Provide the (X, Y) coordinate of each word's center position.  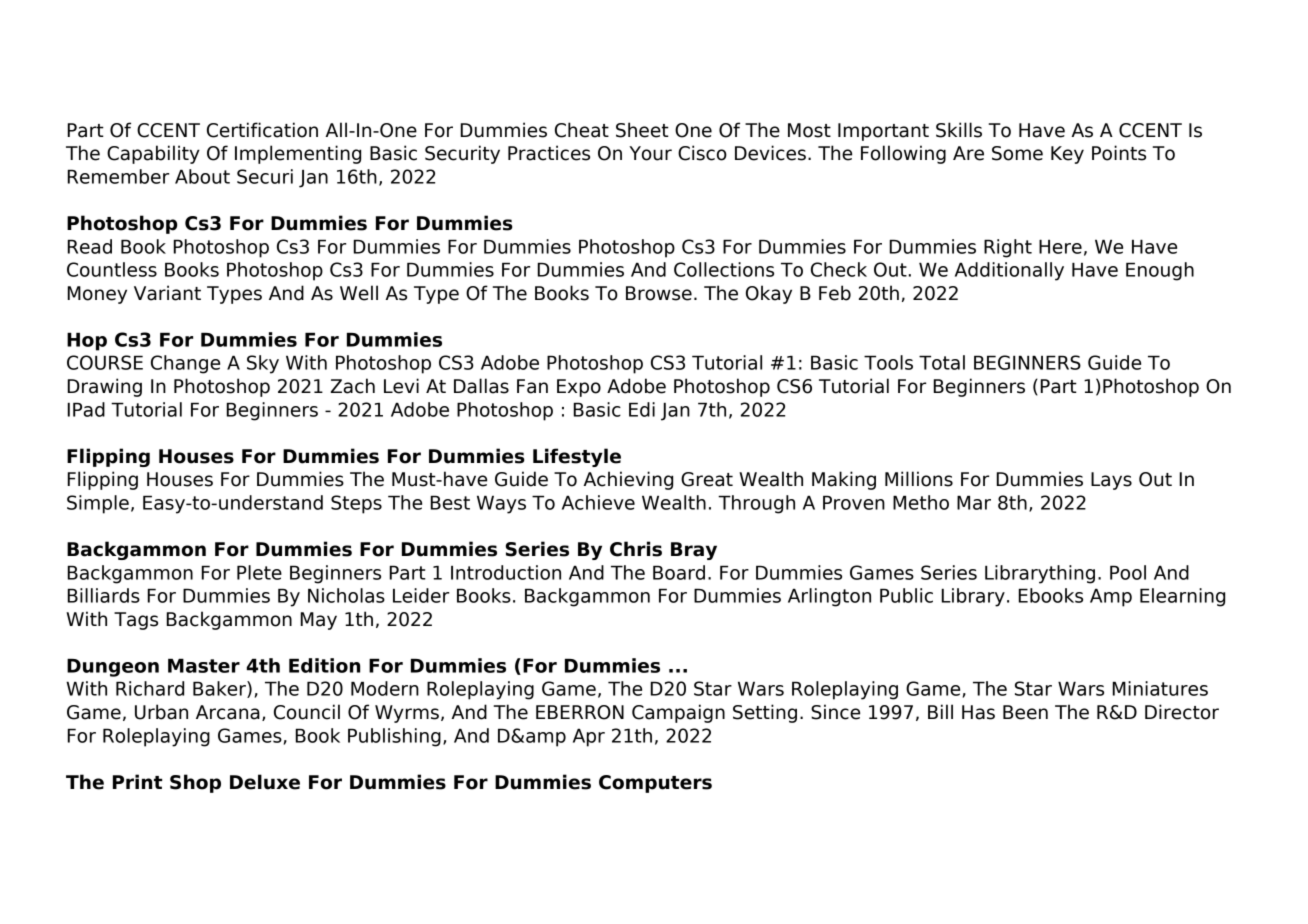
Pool (1128, 572)
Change (185, 364)
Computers (655, 784)
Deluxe (265, 782)
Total (942, 362)
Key (1067, 155)
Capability (153, 154)
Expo (579, 388)
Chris (636, 549)
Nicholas (346, 595)
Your (650, 153)
